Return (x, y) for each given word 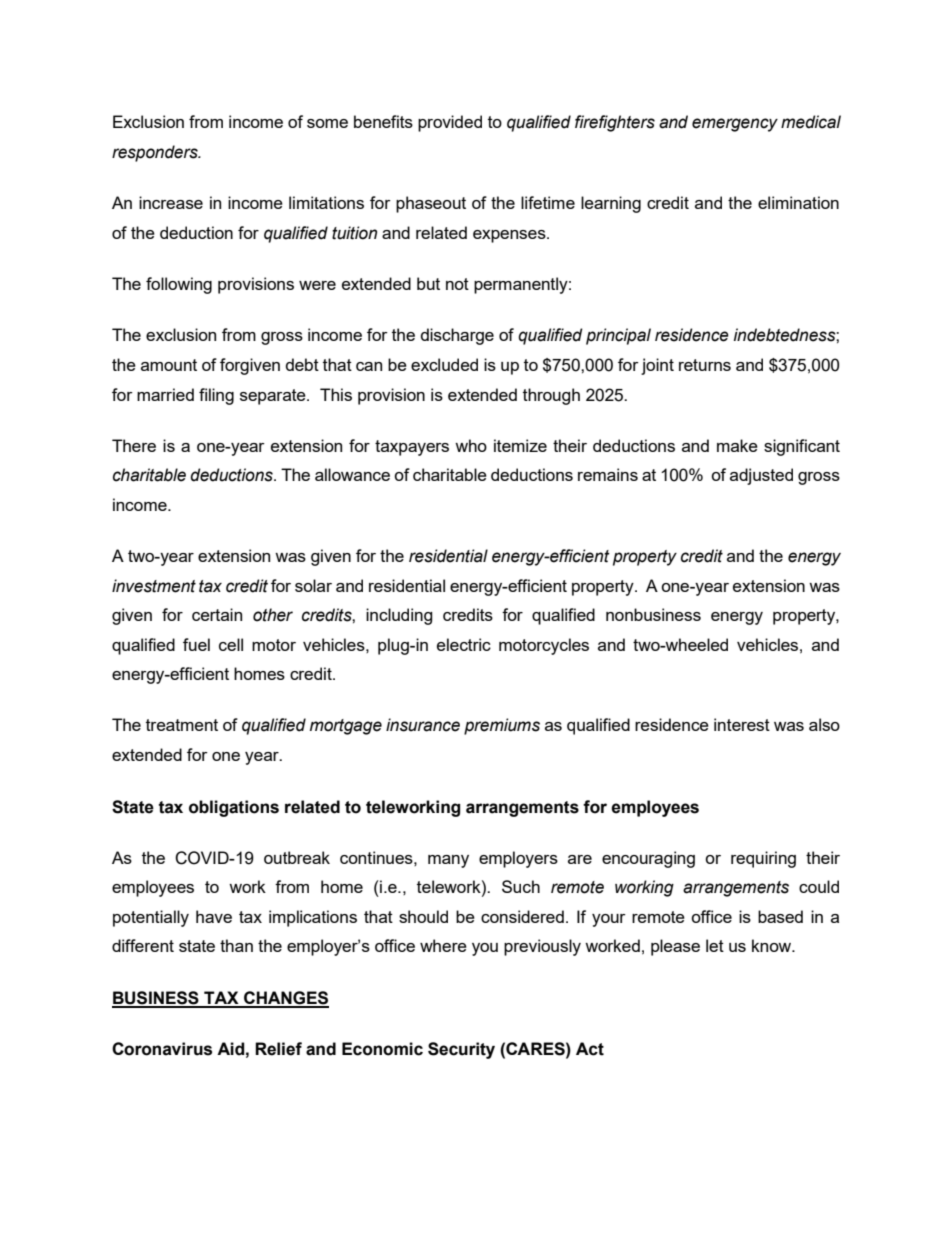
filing (216, 396)
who (471, 445)
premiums (502, 726)
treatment (182, 725)
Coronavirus (162, 1049)
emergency (735, 125)
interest (742, 724)
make (737, 445)
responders (156, 153)
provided (450, 123)
